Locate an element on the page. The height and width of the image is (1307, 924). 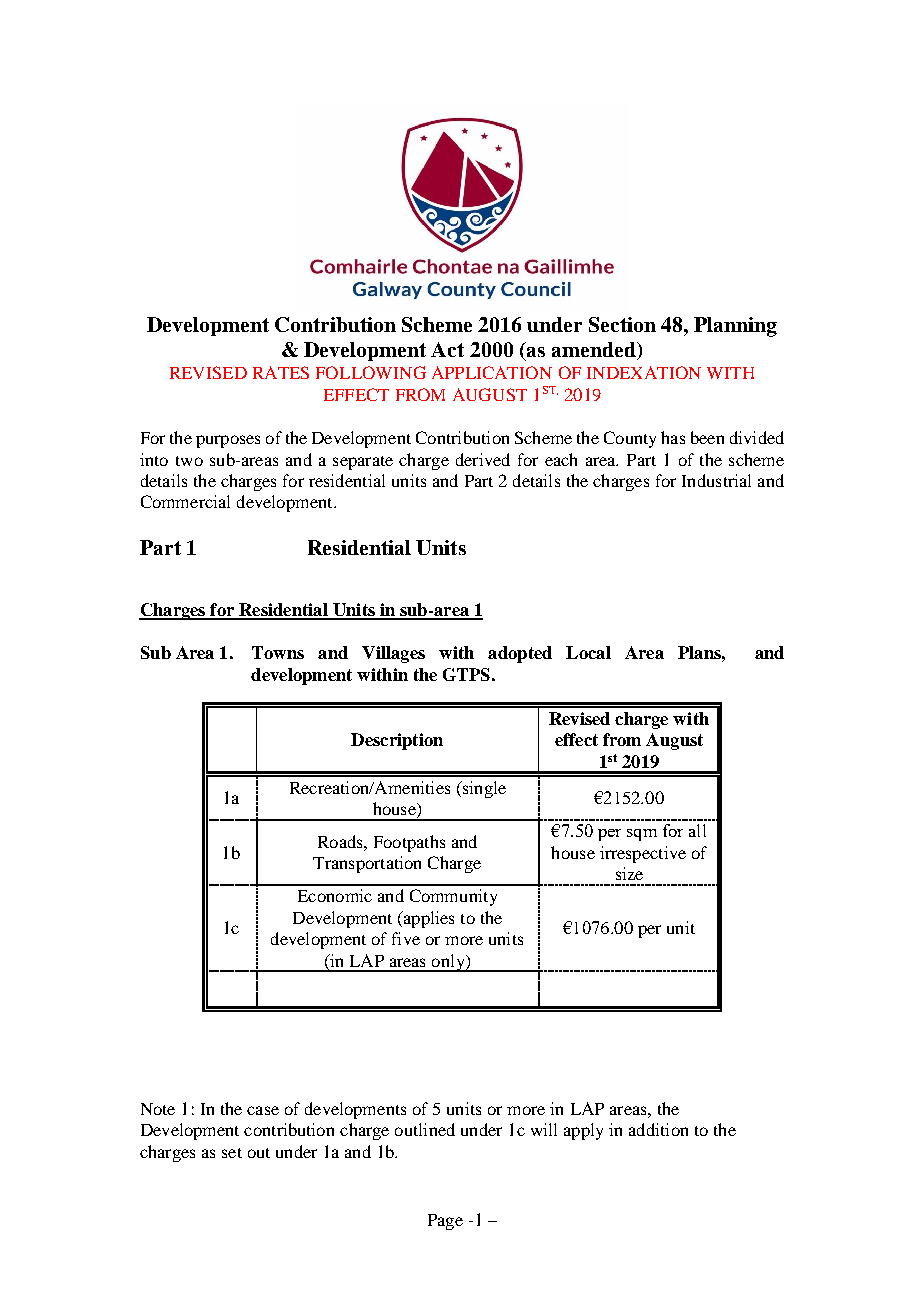
Commercial is located at coordinates (185, 501).
